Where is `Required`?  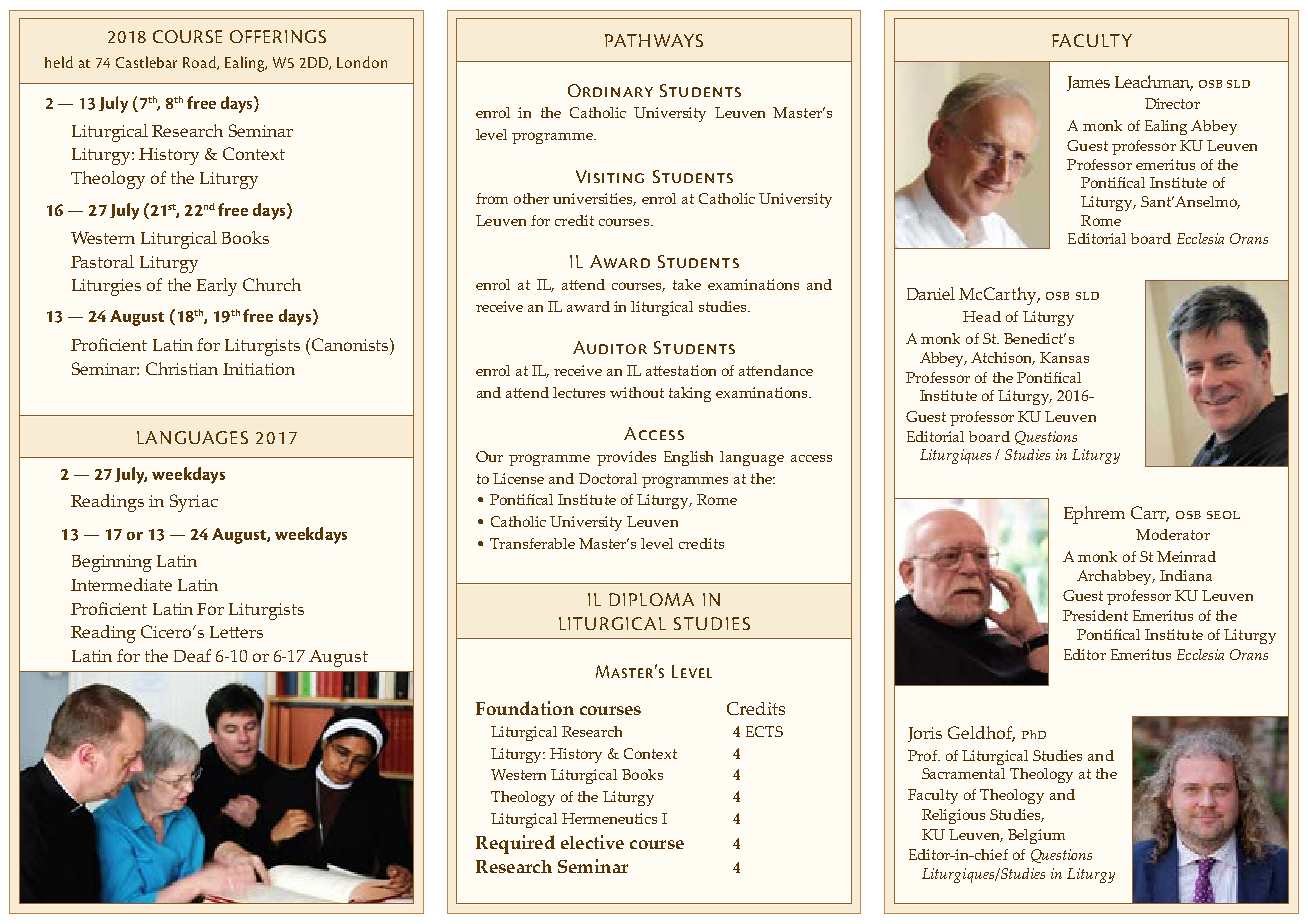 Required is located at coordinates (515, 844).
